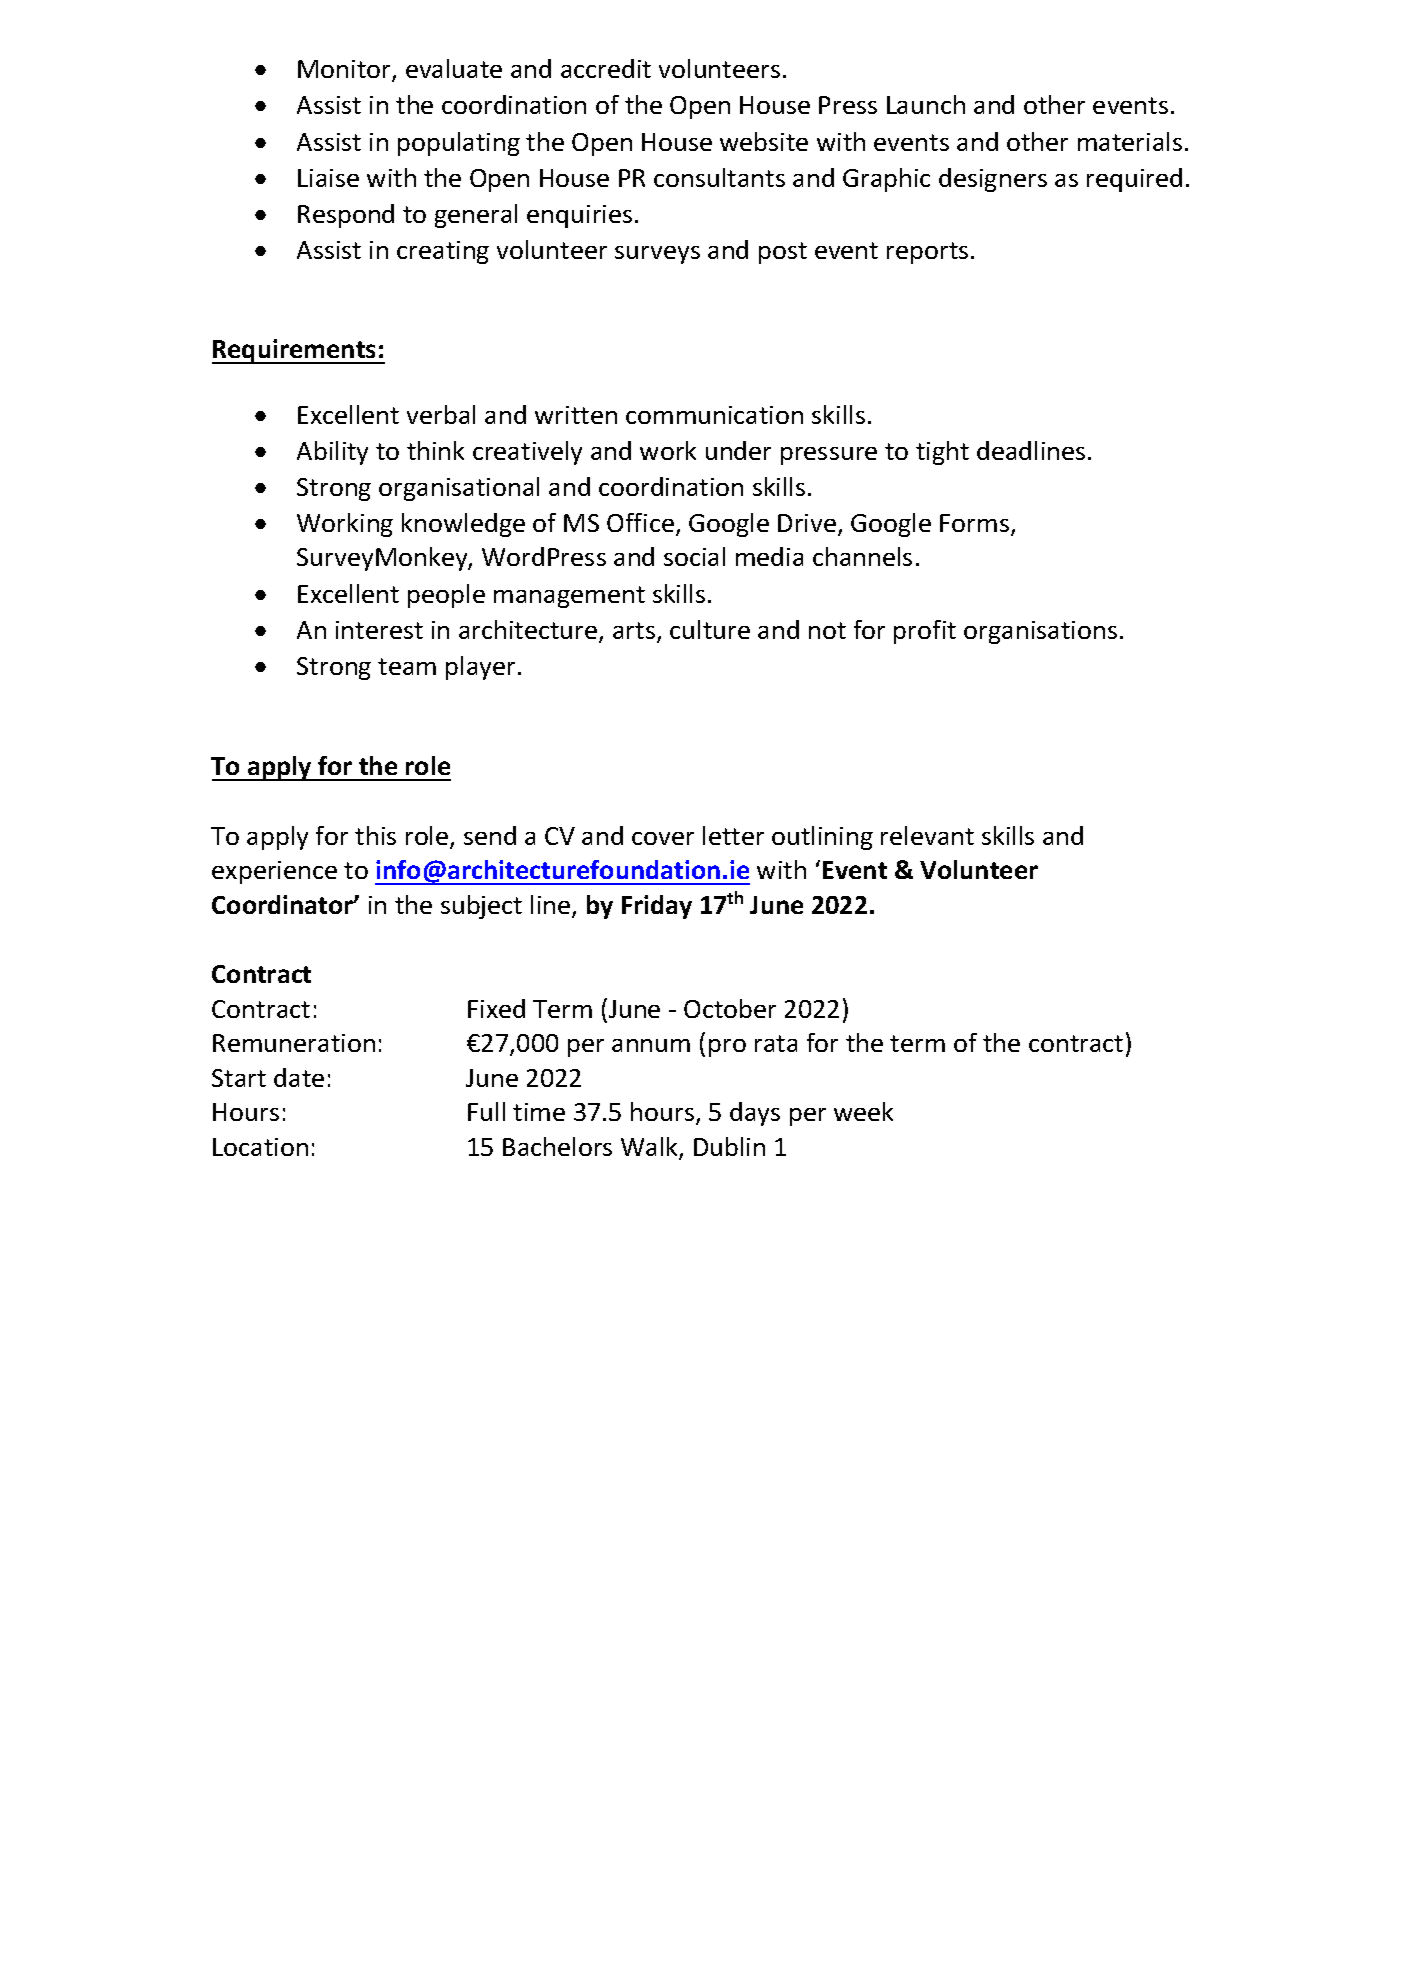 The height and width of the screenshot is (1987, 1404). What do you see at coordinates (295, 351) in the screenshot?
I see `Requirements` at bounding box center [295, 351].
